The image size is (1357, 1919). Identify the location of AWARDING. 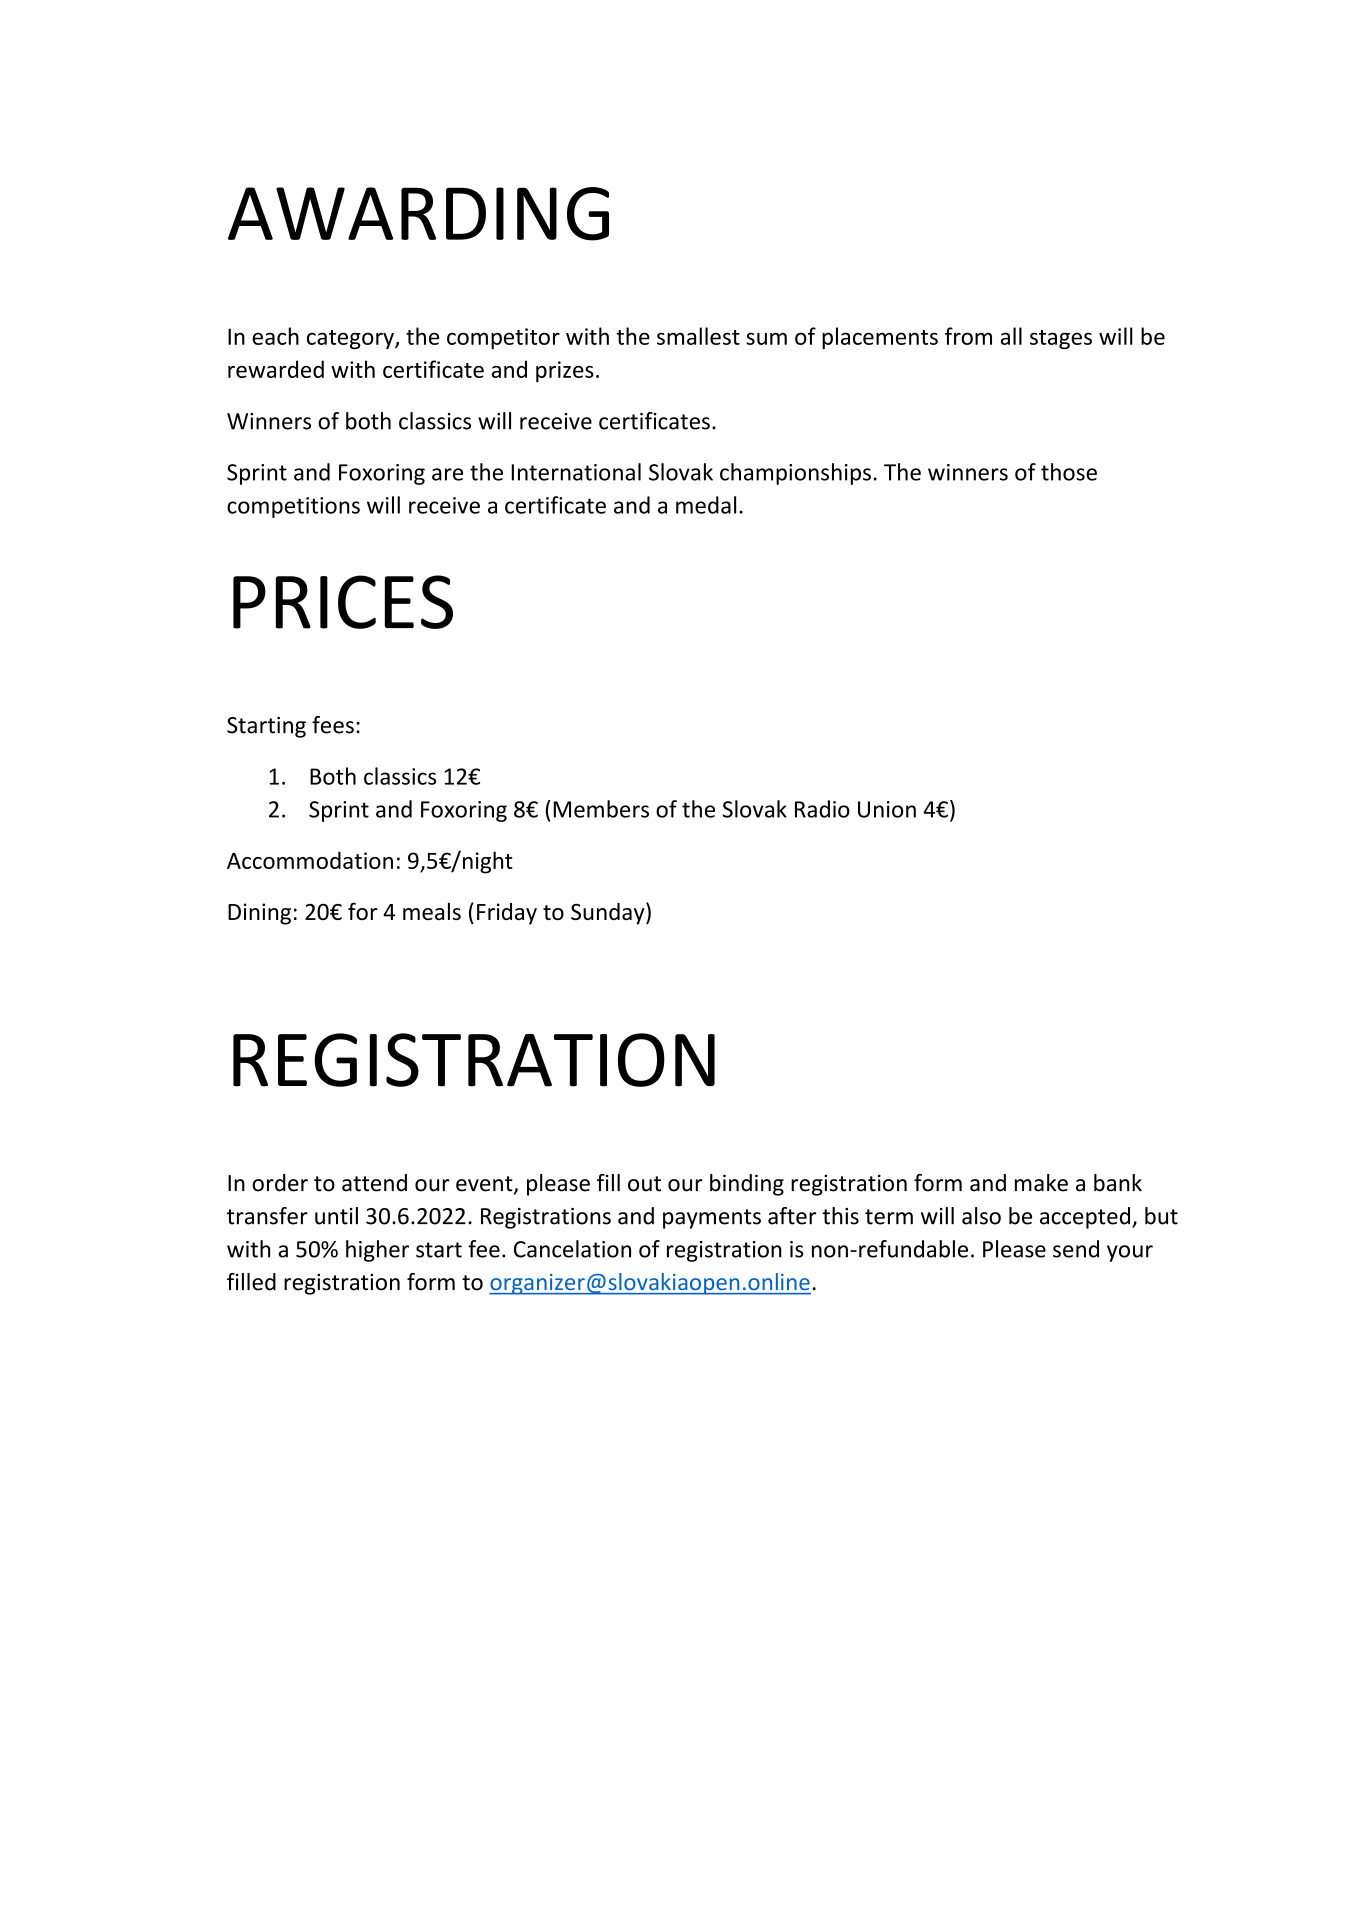
(418, 214).
